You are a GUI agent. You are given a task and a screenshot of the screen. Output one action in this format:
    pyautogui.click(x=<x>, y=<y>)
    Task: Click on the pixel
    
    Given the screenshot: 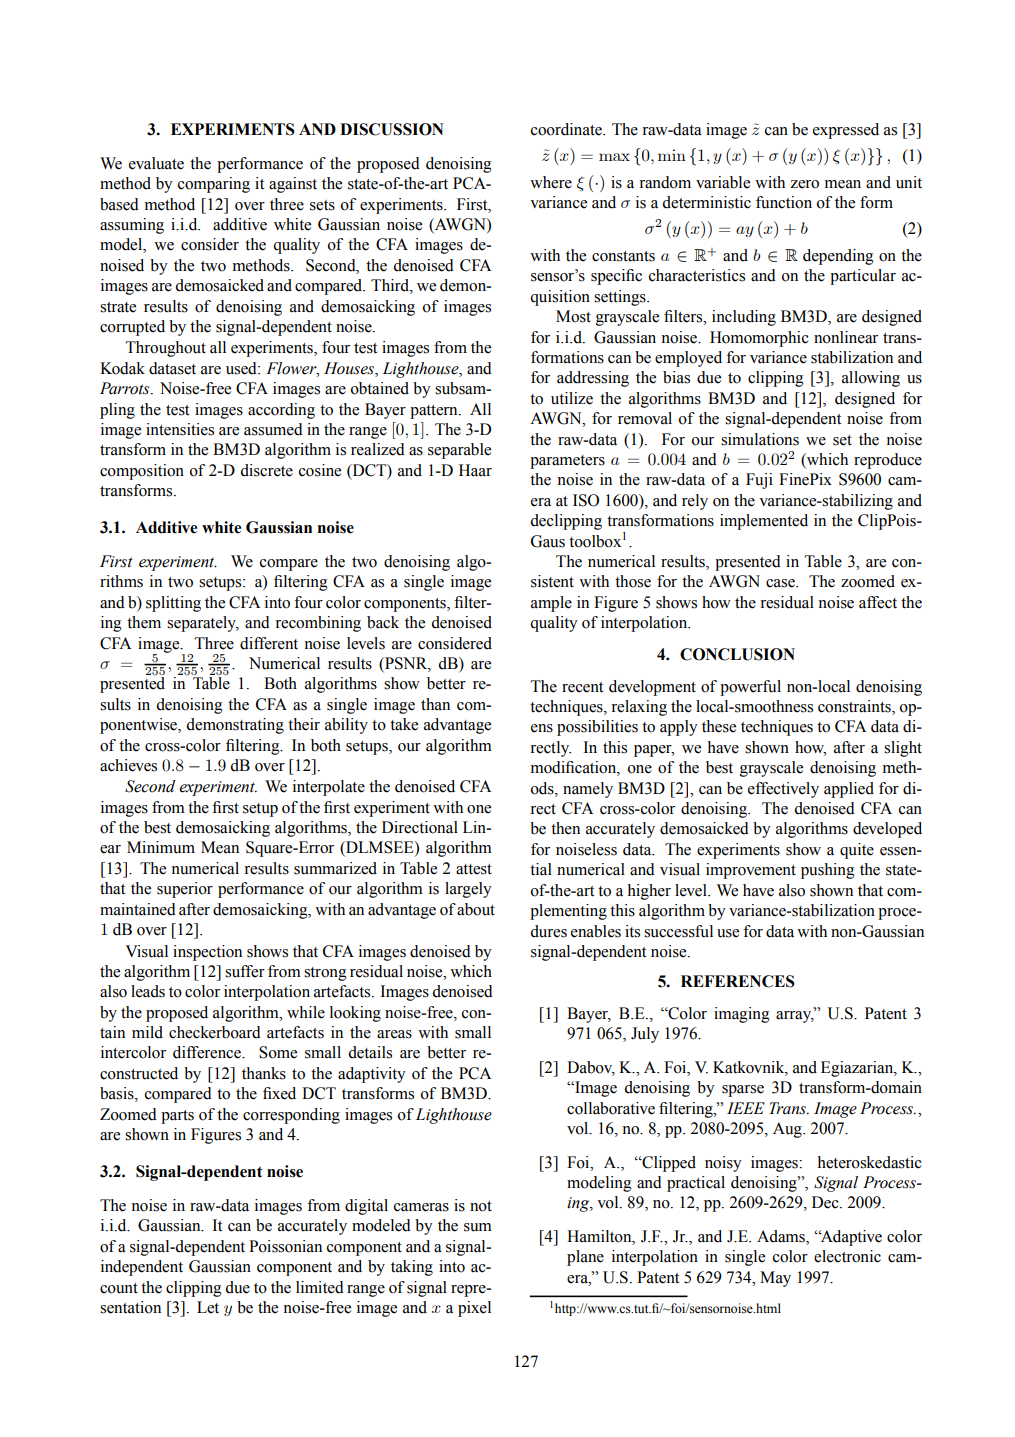 What is the action you would take?
    pyautogui.click(x=474, y=1309)
